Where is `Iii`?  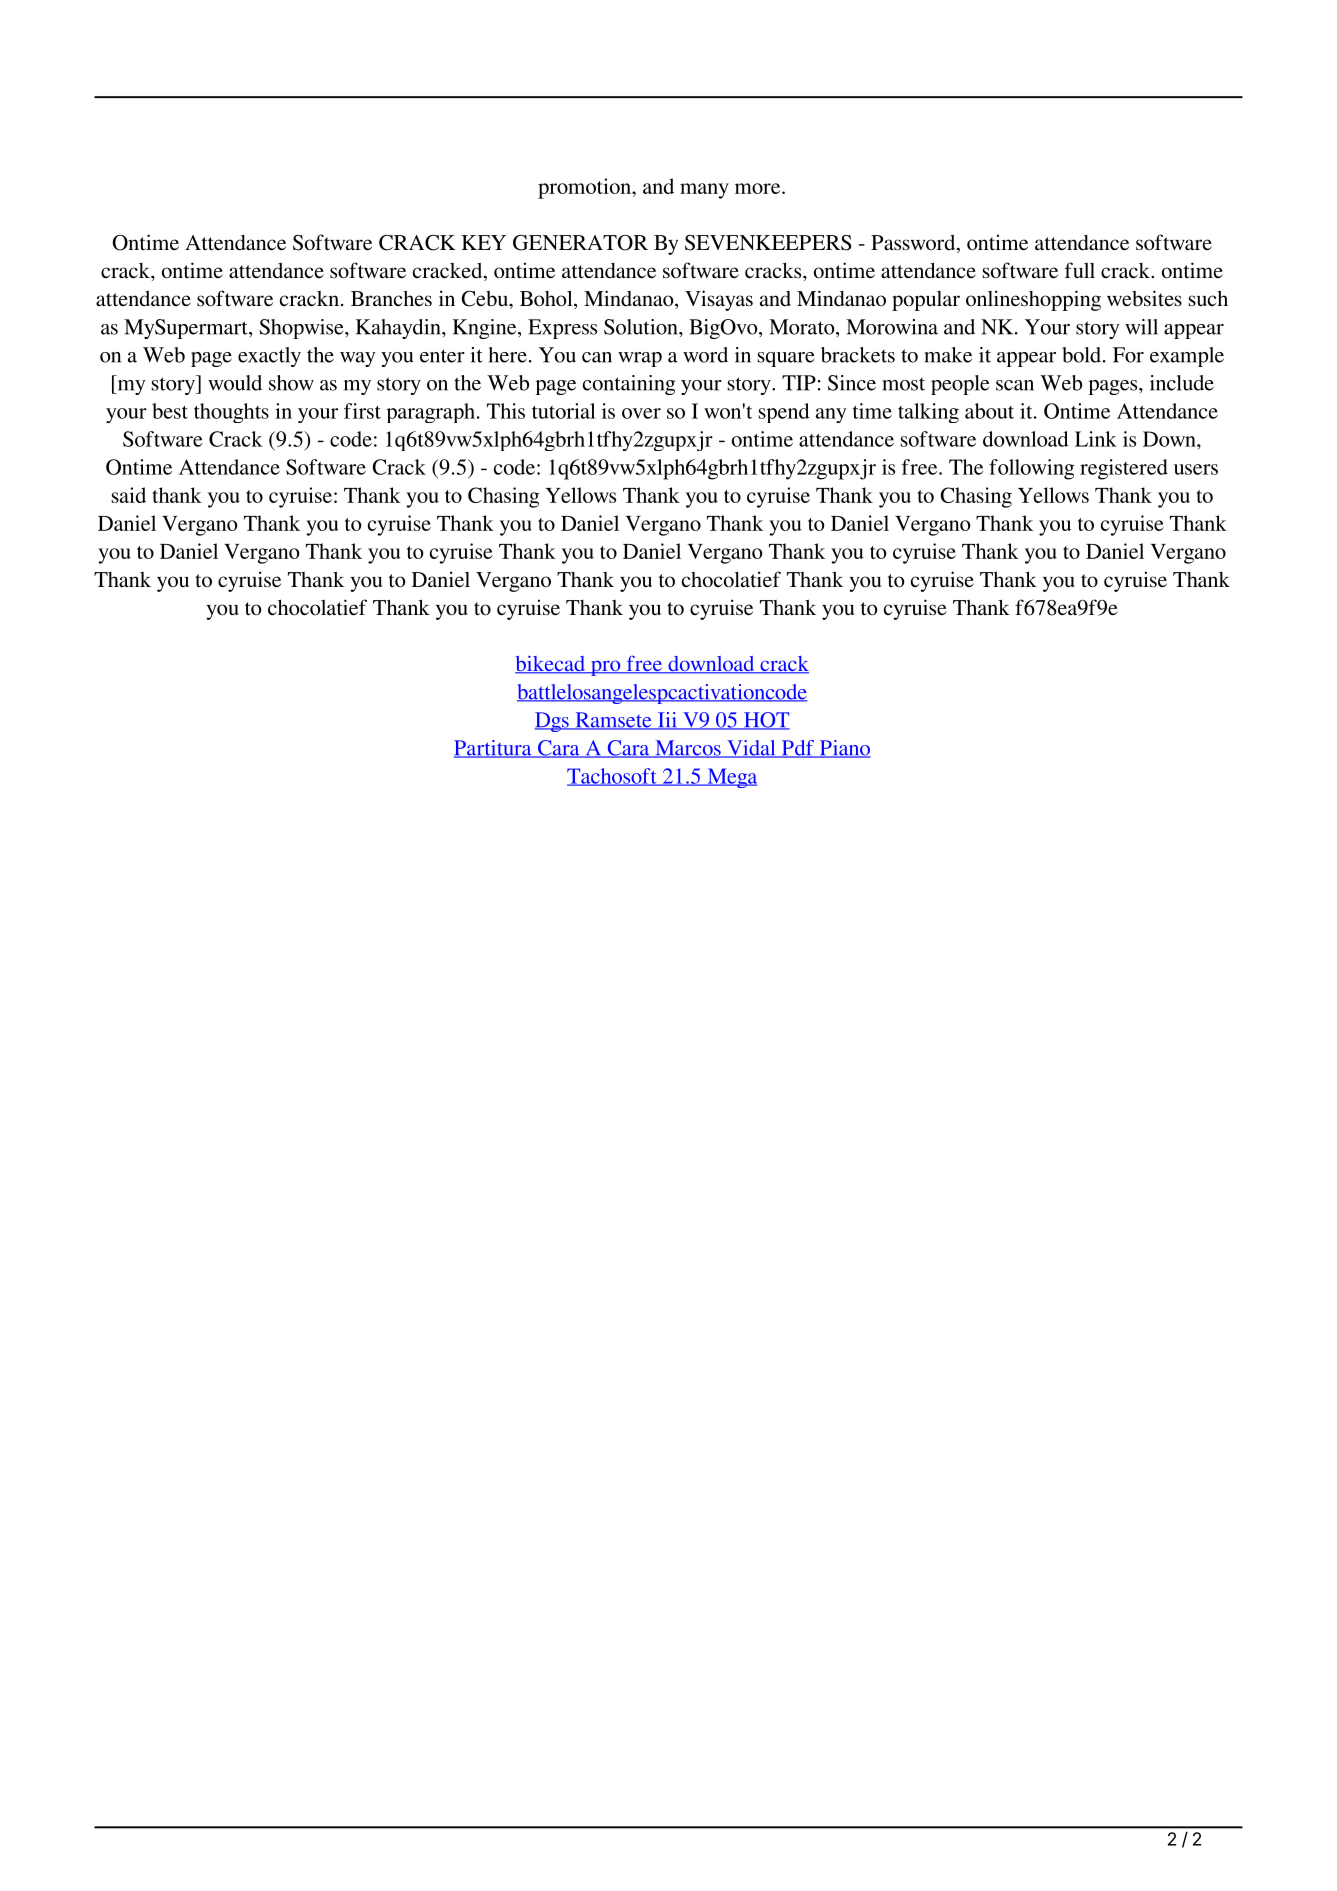
Iii is located at coordinates (667, 721).
